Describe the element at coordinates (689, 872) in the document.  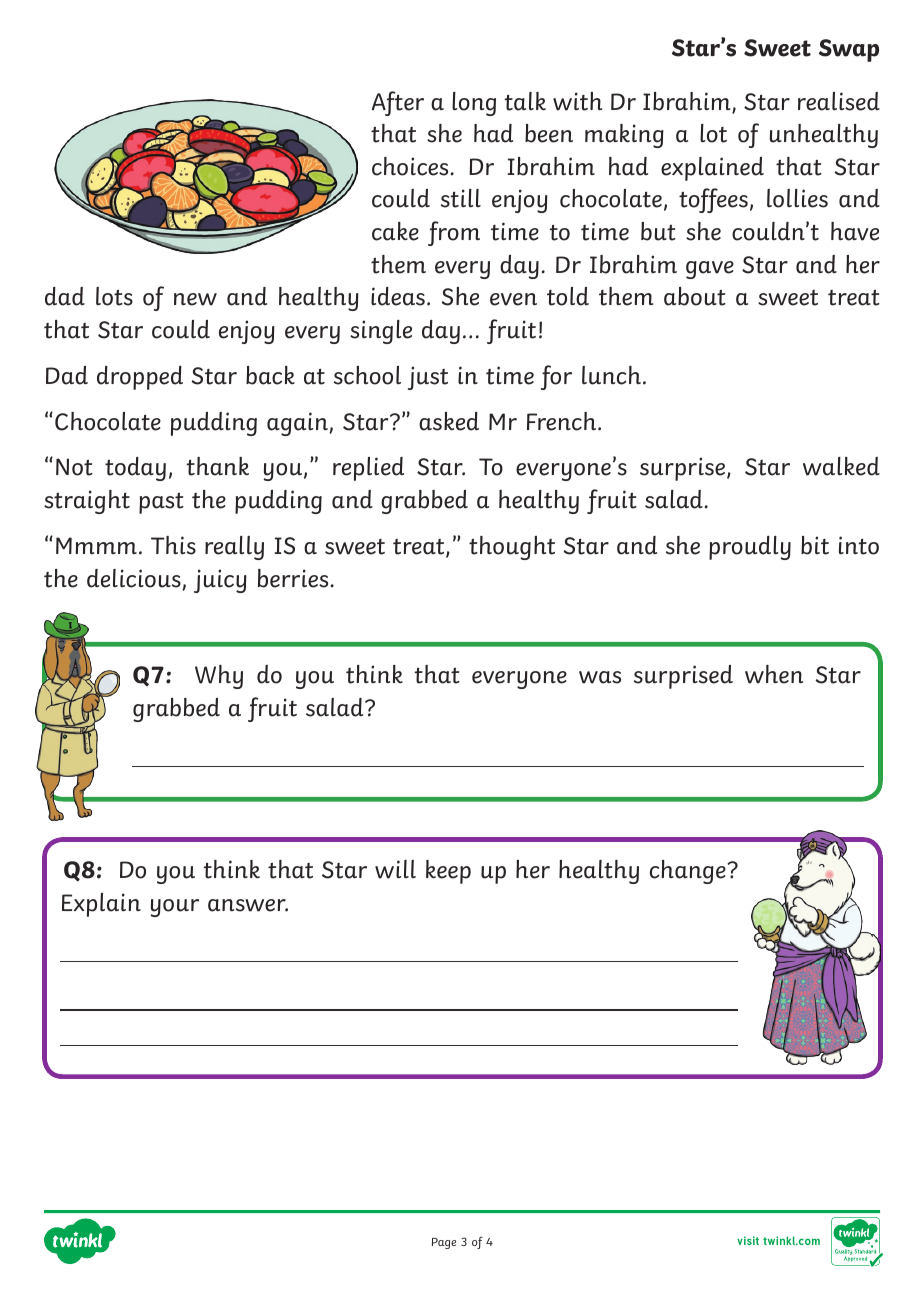
I see `change` at that location.
